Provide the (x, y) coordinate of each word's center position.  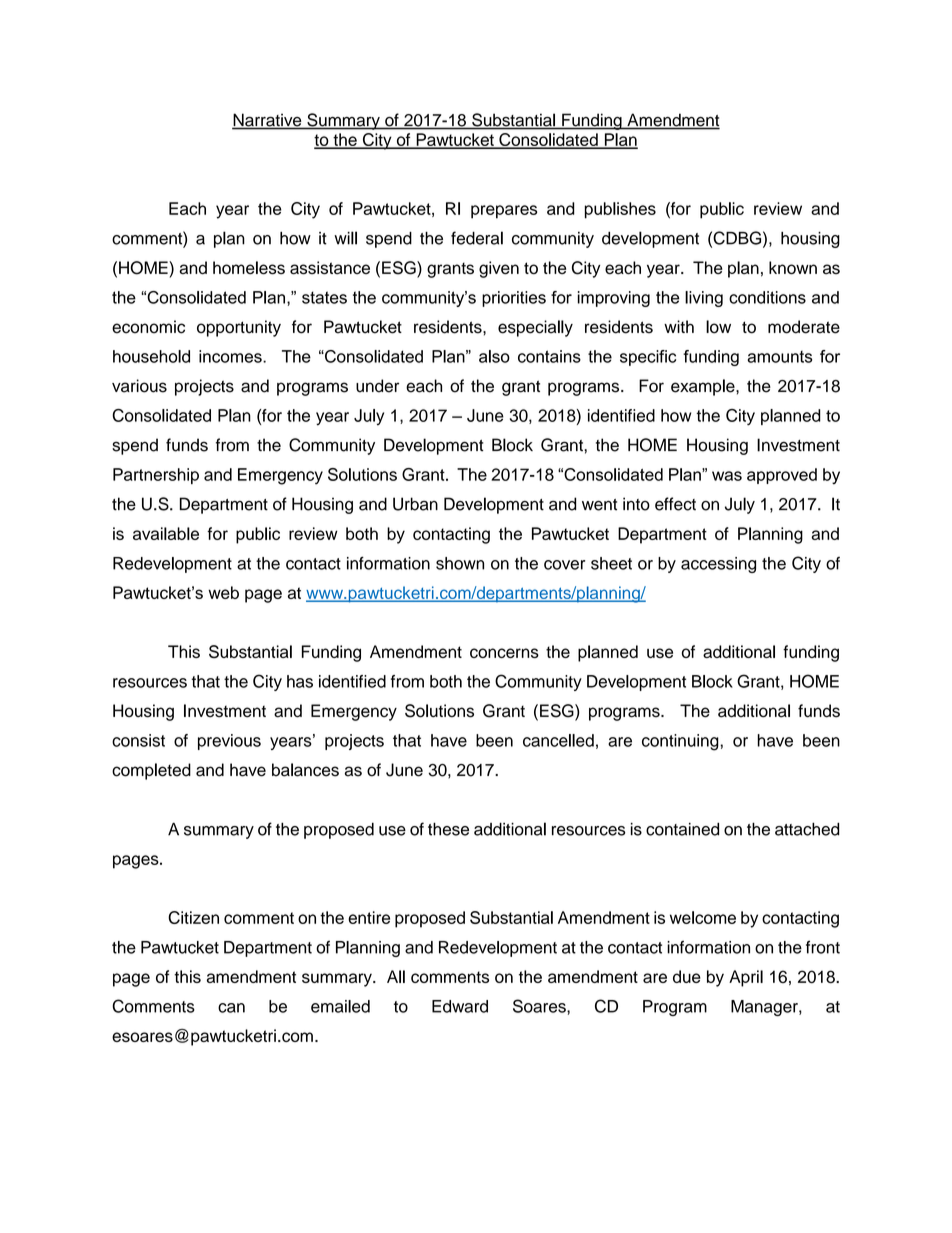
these (448, 829)
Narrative (268, 121)
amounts (779, 357)
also (494, 356)
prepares (504, 212)
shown (460, 563)
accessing (718, 565)
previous (229, 742)
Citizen (193, 917)
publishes (620, 210)
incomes (231, 356)
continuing (681, 742)
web (223, 592)
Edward (460, 1006)
